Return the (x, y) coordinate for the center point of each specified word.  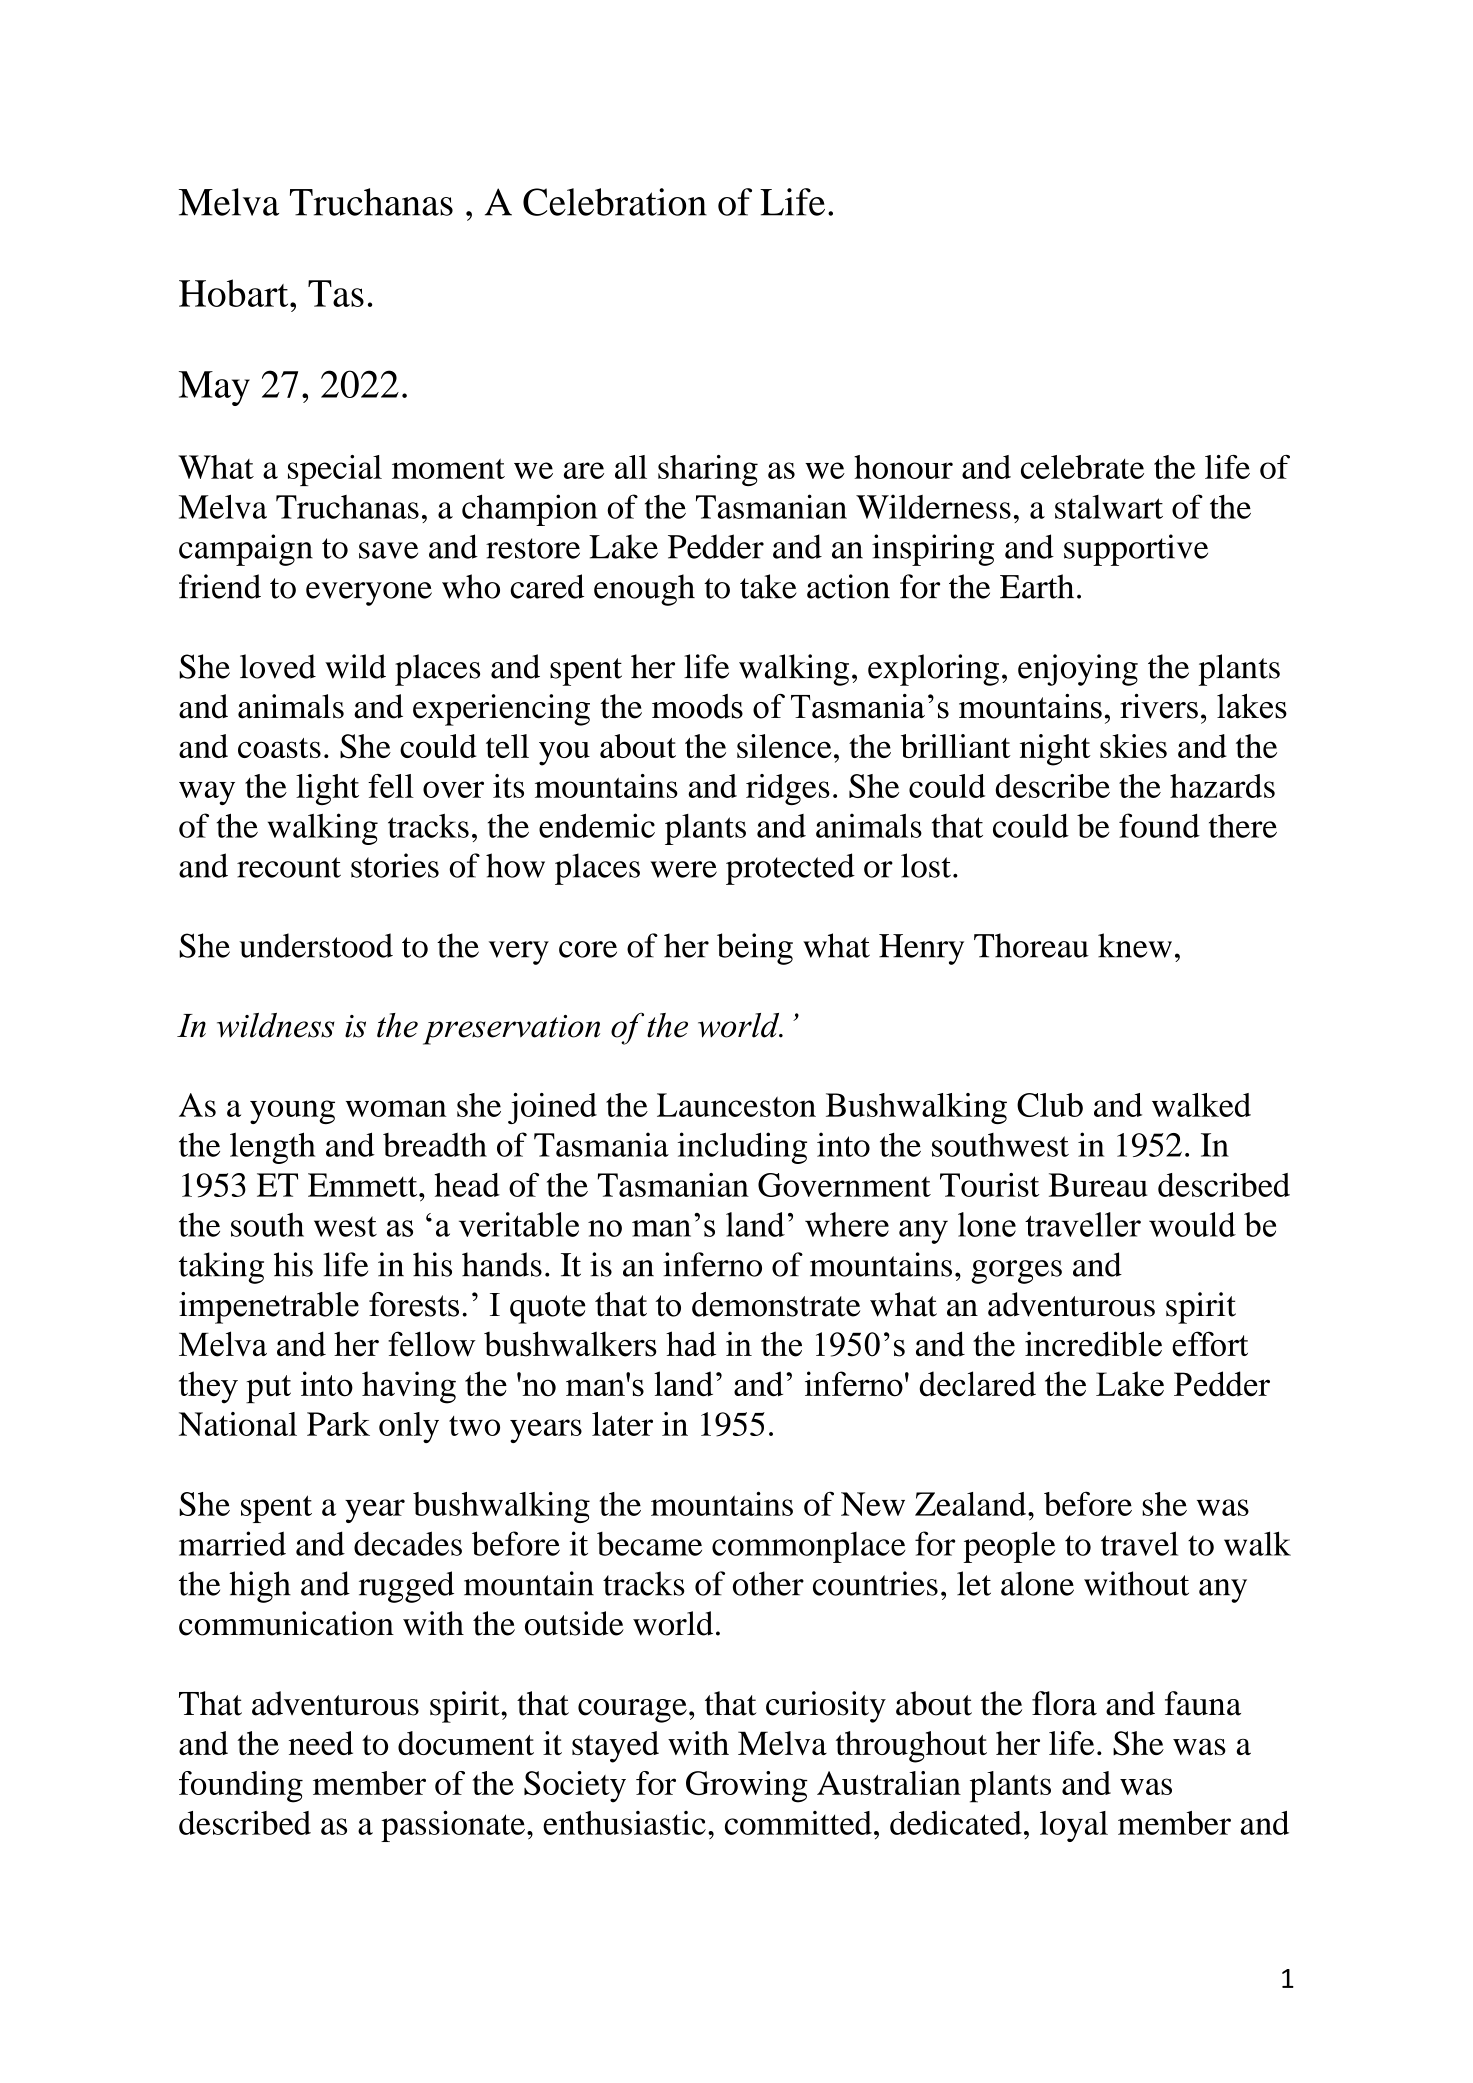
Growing (747, 1787)
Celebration (615, 202)
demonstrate (776, 1304)
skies (1133, 746)
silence (784, 746)
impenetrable (269, 1308)
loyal (1074, 1826)
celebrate (1082, 467)
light (327, 789)
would (1192, 1224)
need (321, 1743)
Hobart (235, 293)
